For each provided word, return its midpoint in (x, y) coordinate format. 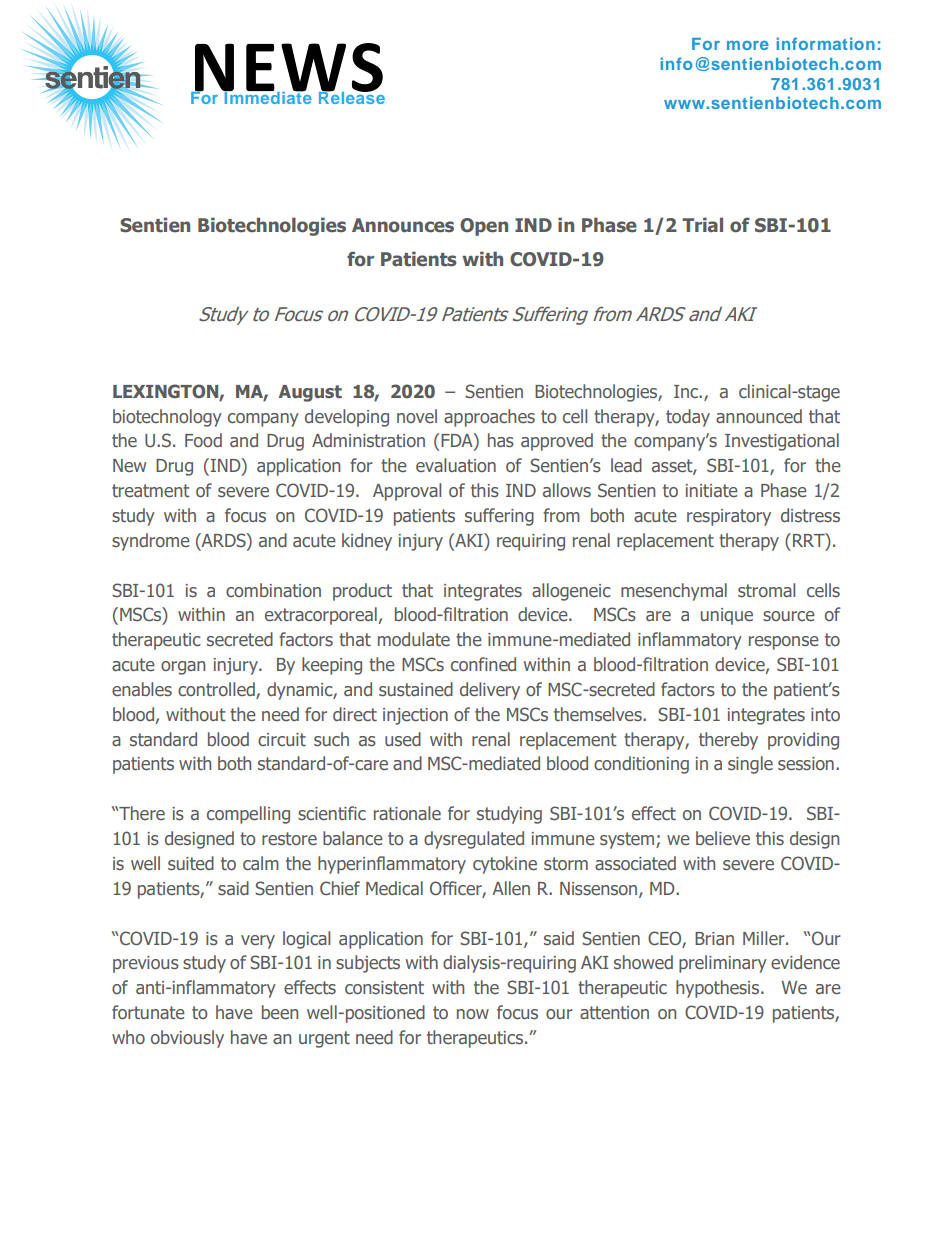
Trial (702, 224)
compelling (248, 815)
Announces (403, 225)
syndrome (151, 542)
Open (484, 227)
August (310, 393)
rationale (407, 813)
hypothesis (719, 989)
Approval (407, 492)
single (750, 765)
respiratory (729, 517)
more (748, 45)
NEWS (288, 68)
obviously (187, 1039)
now (473, 1014)
